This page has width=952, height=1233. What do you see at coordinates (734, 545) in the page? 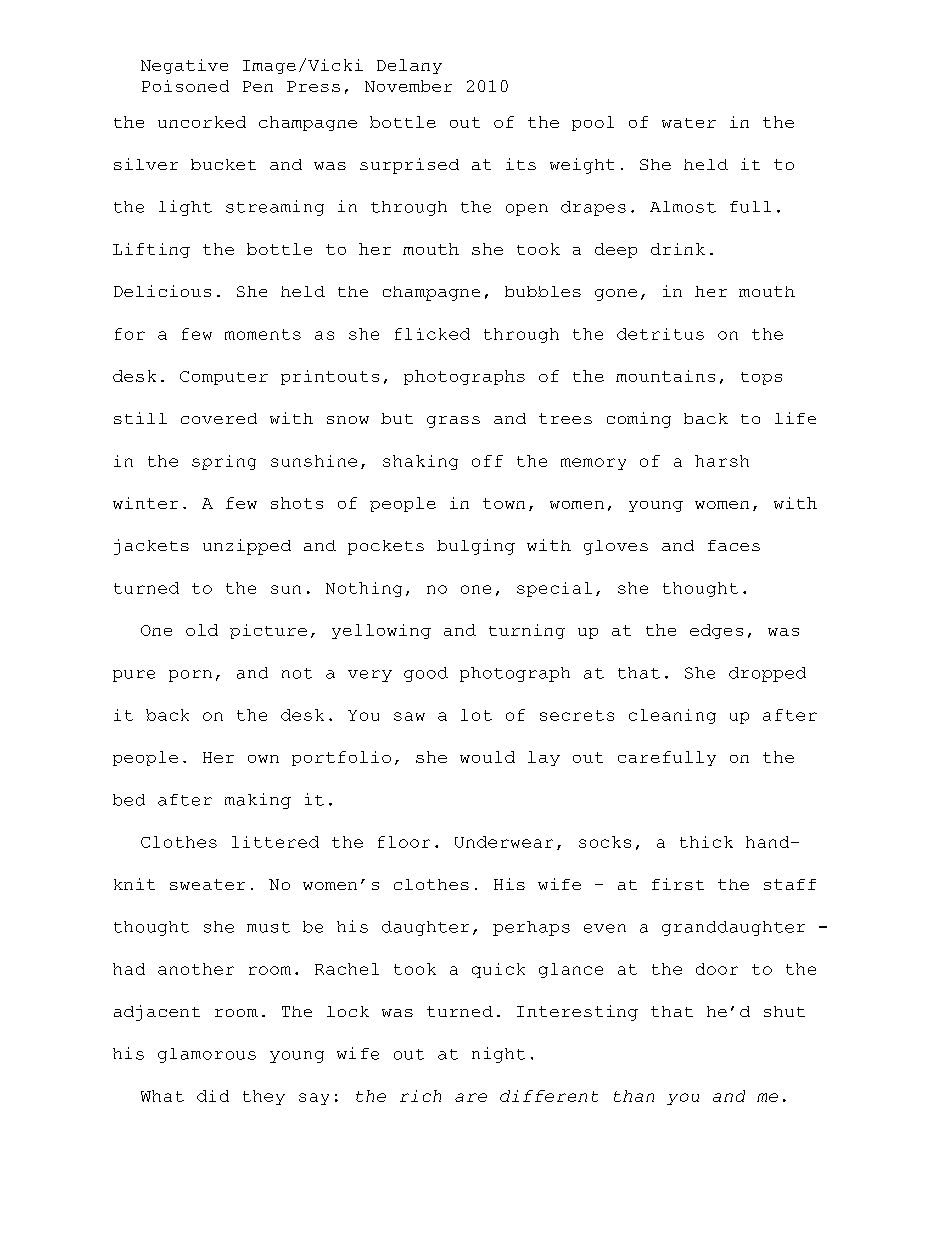
I see `faces` at bounding box center [734, 545].
